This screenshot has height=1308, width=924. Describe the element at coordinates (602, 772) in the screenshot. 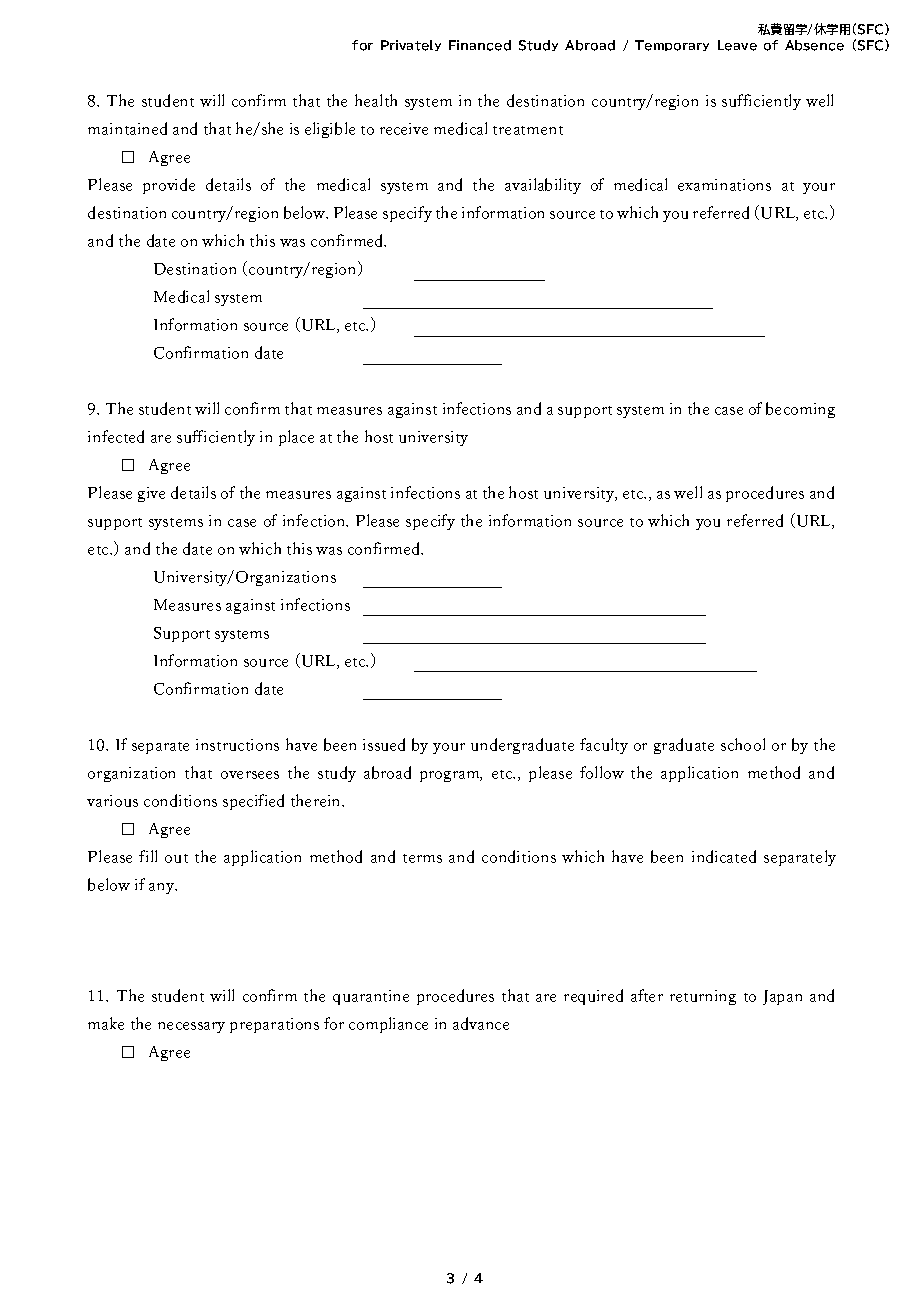

I see `follow` at that location.
